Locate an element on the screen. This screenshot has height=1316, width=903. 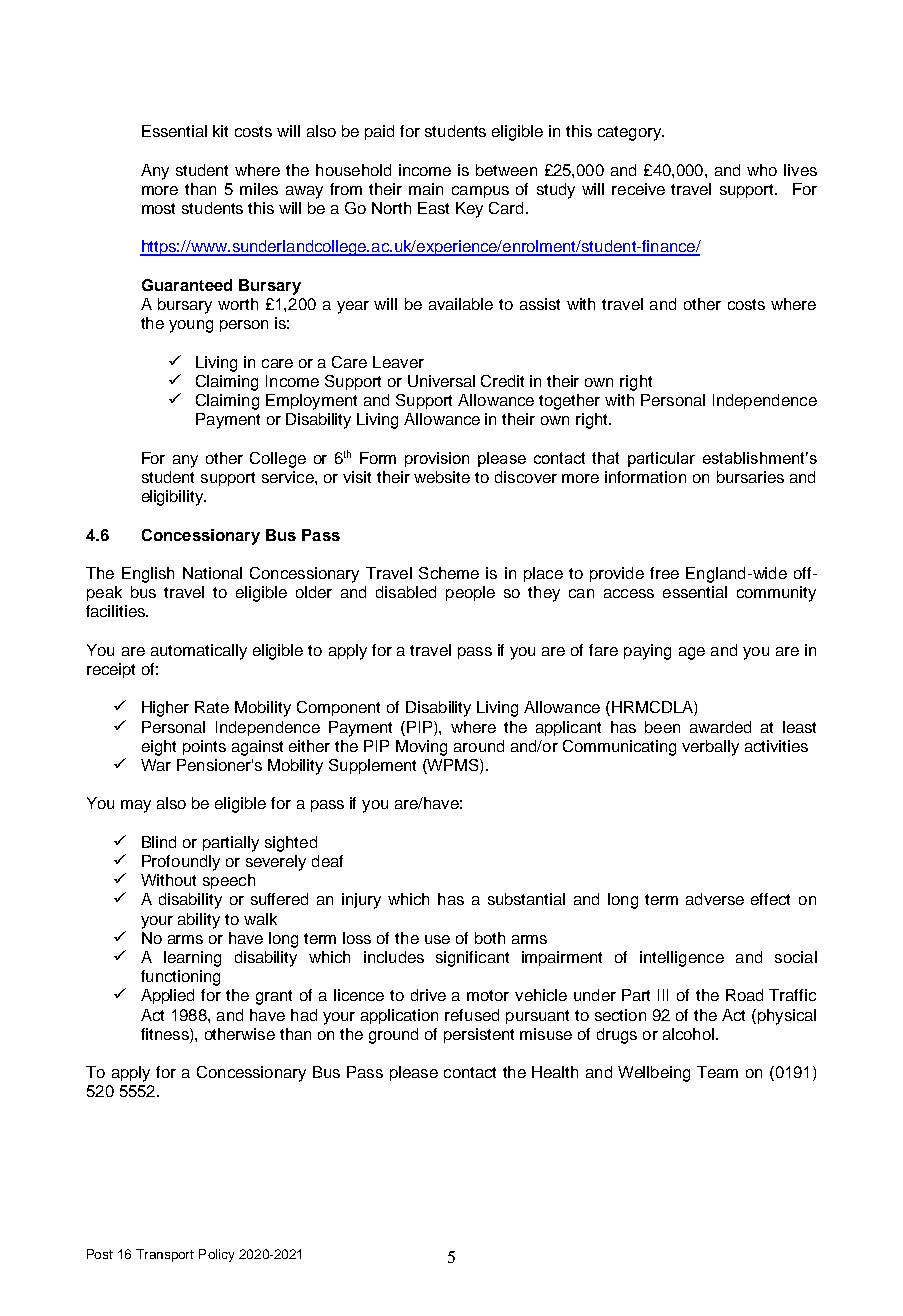
Transport is located at coordinates (165, 1255).
